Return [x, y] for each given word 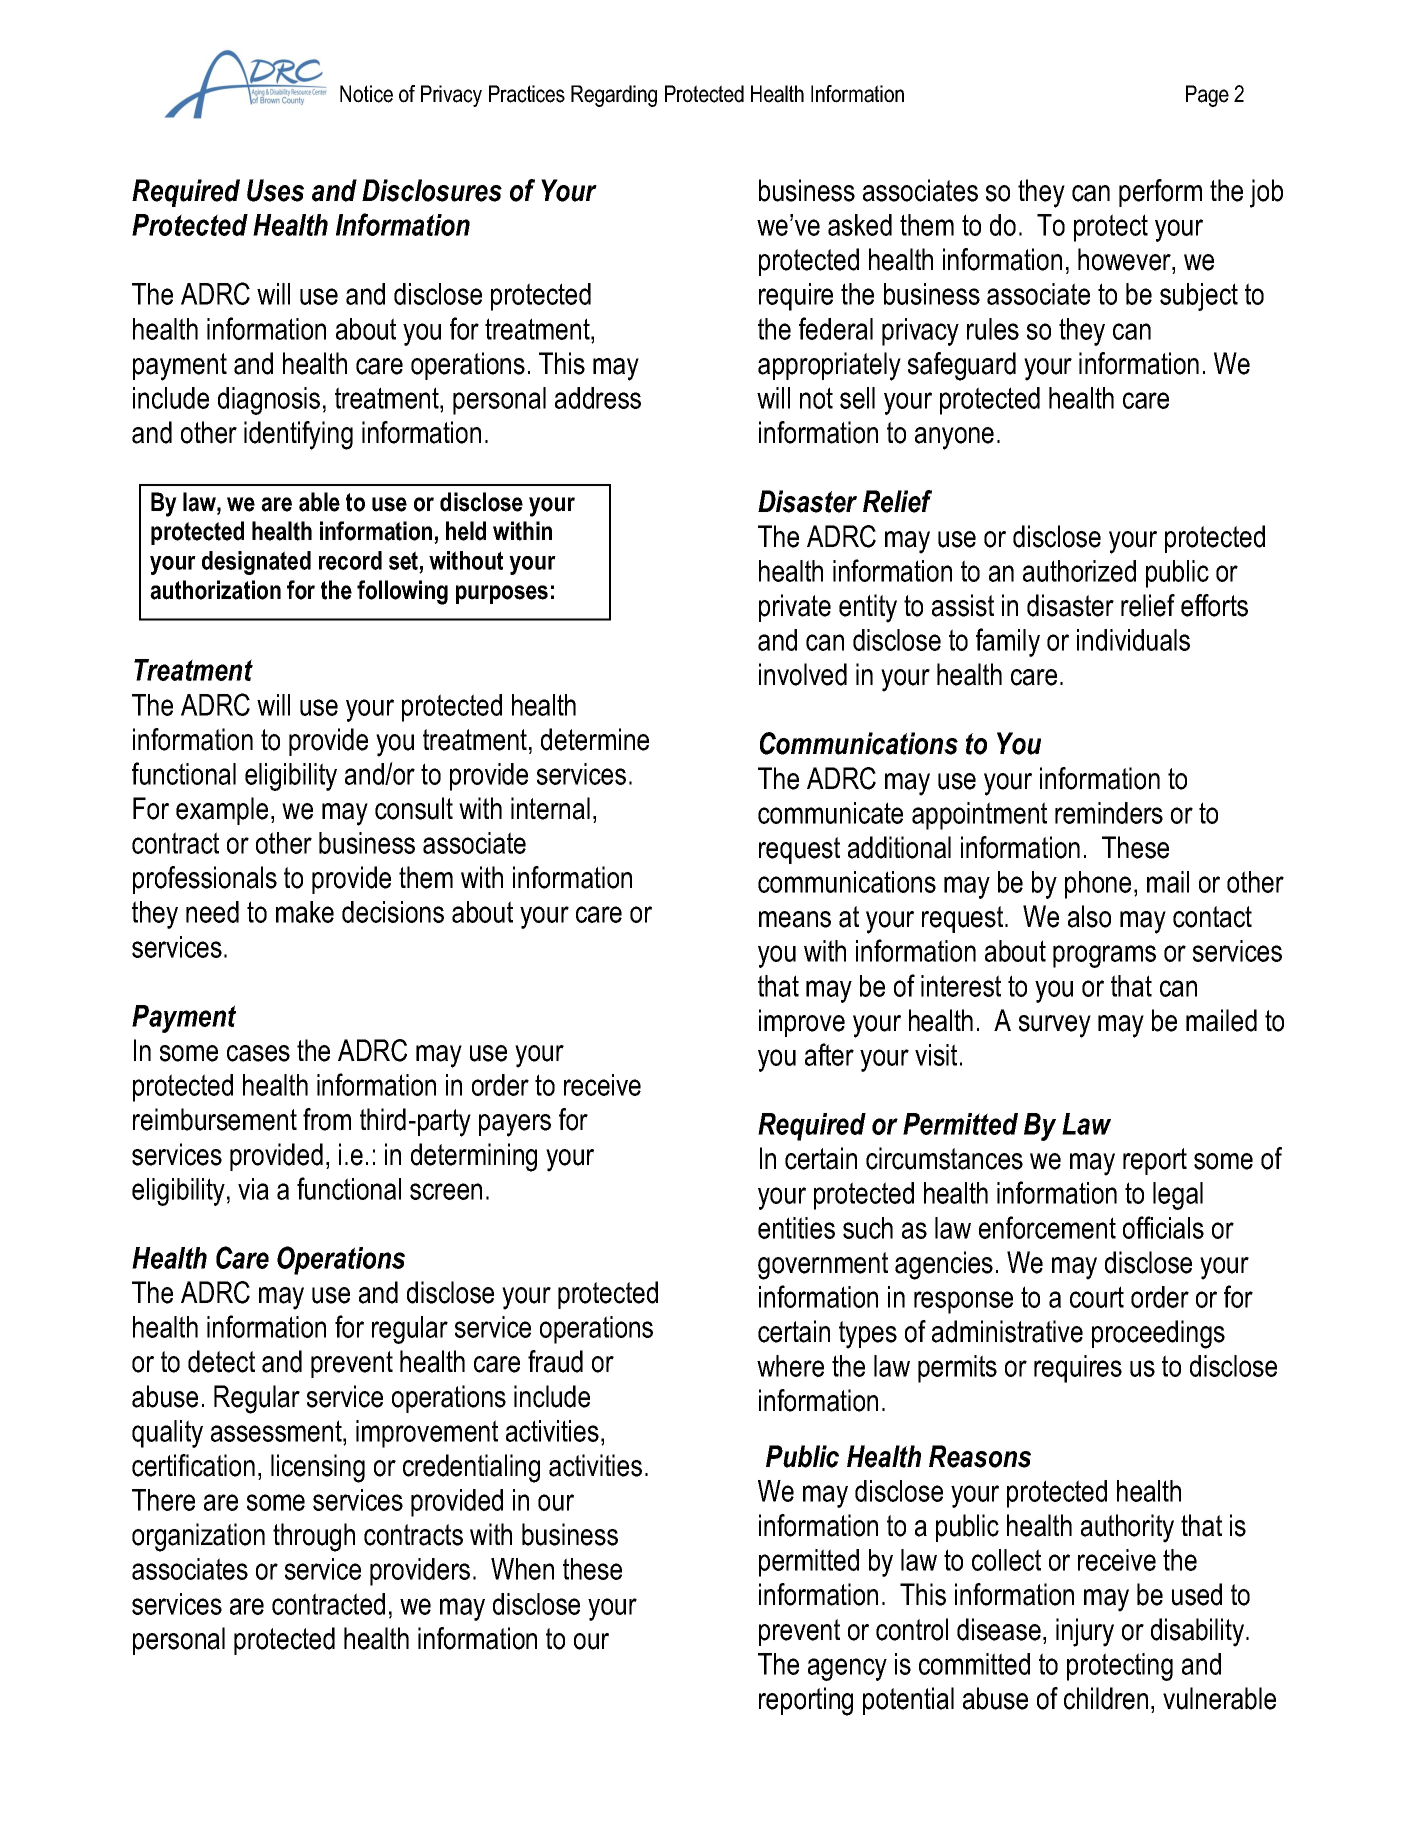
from [327, 1119]
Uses [275, 190]
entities [796, 1228]
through [314, 1537]
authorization [215, 590]
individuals [1133, 640]
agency [847, 1669]
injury [1085, 1632]
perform [1160, 193]
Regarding [614, 96]
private [795, 608]
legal [1178, 1196]
